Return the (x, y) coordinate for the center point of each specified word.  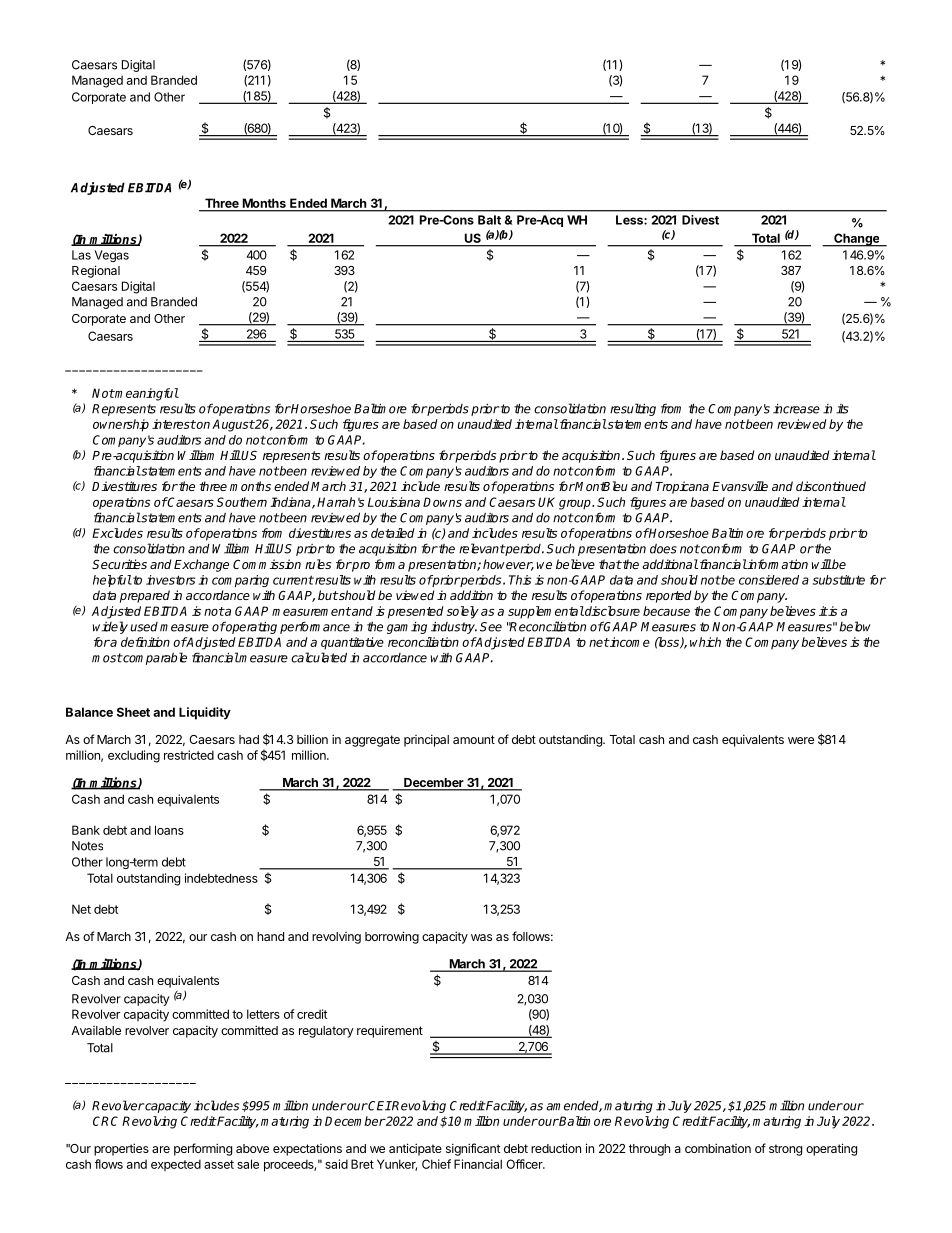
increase (796, 409)
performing (203, 1149)
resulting (633, 409)
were (801, 740)
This (520, 580)
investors (170, 580)
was (481, 937)
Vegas (112, 256)
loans (169, 830)
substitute (839, 580)
